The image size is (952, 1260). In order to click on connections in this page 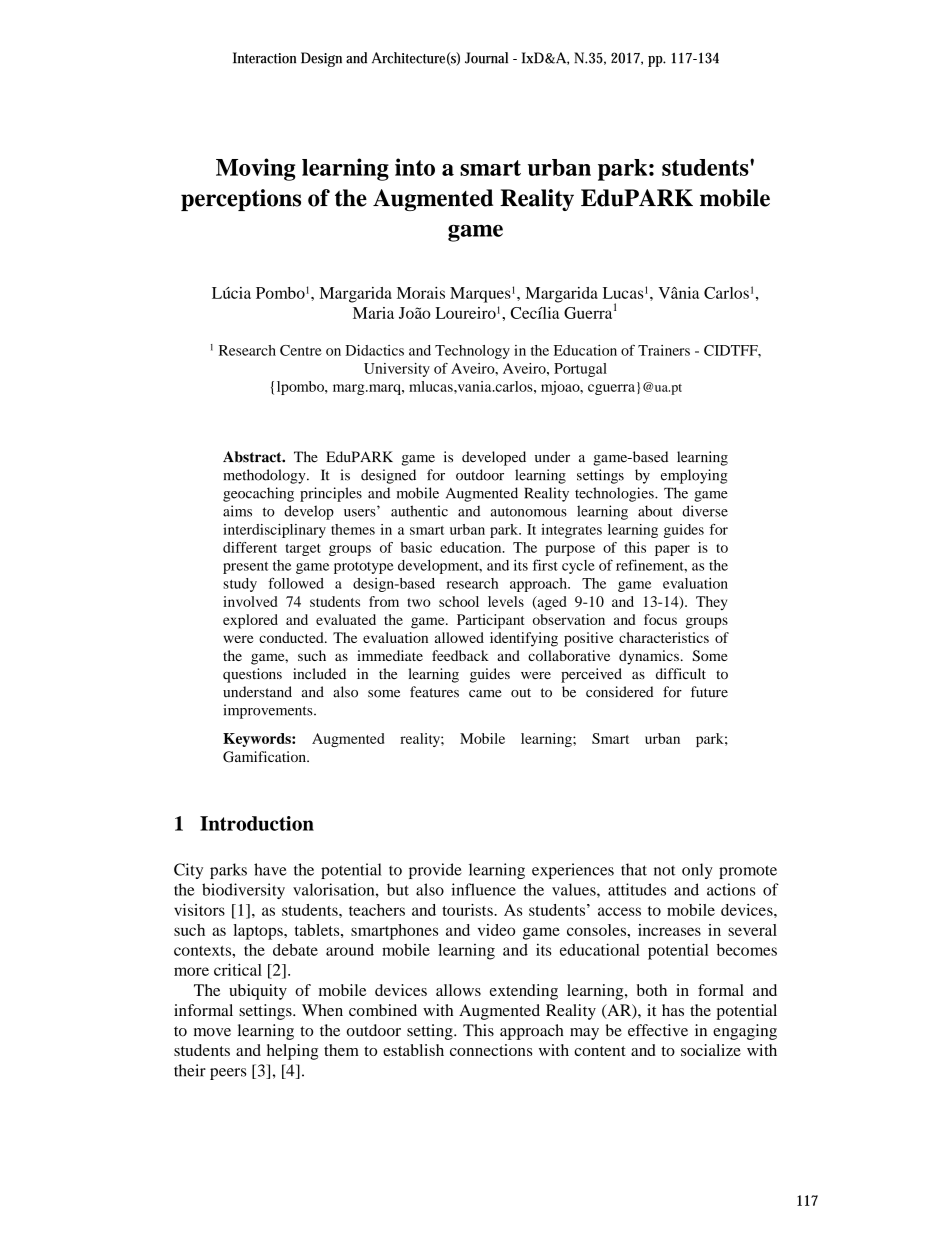, I will do `click(491, 1050)`.
